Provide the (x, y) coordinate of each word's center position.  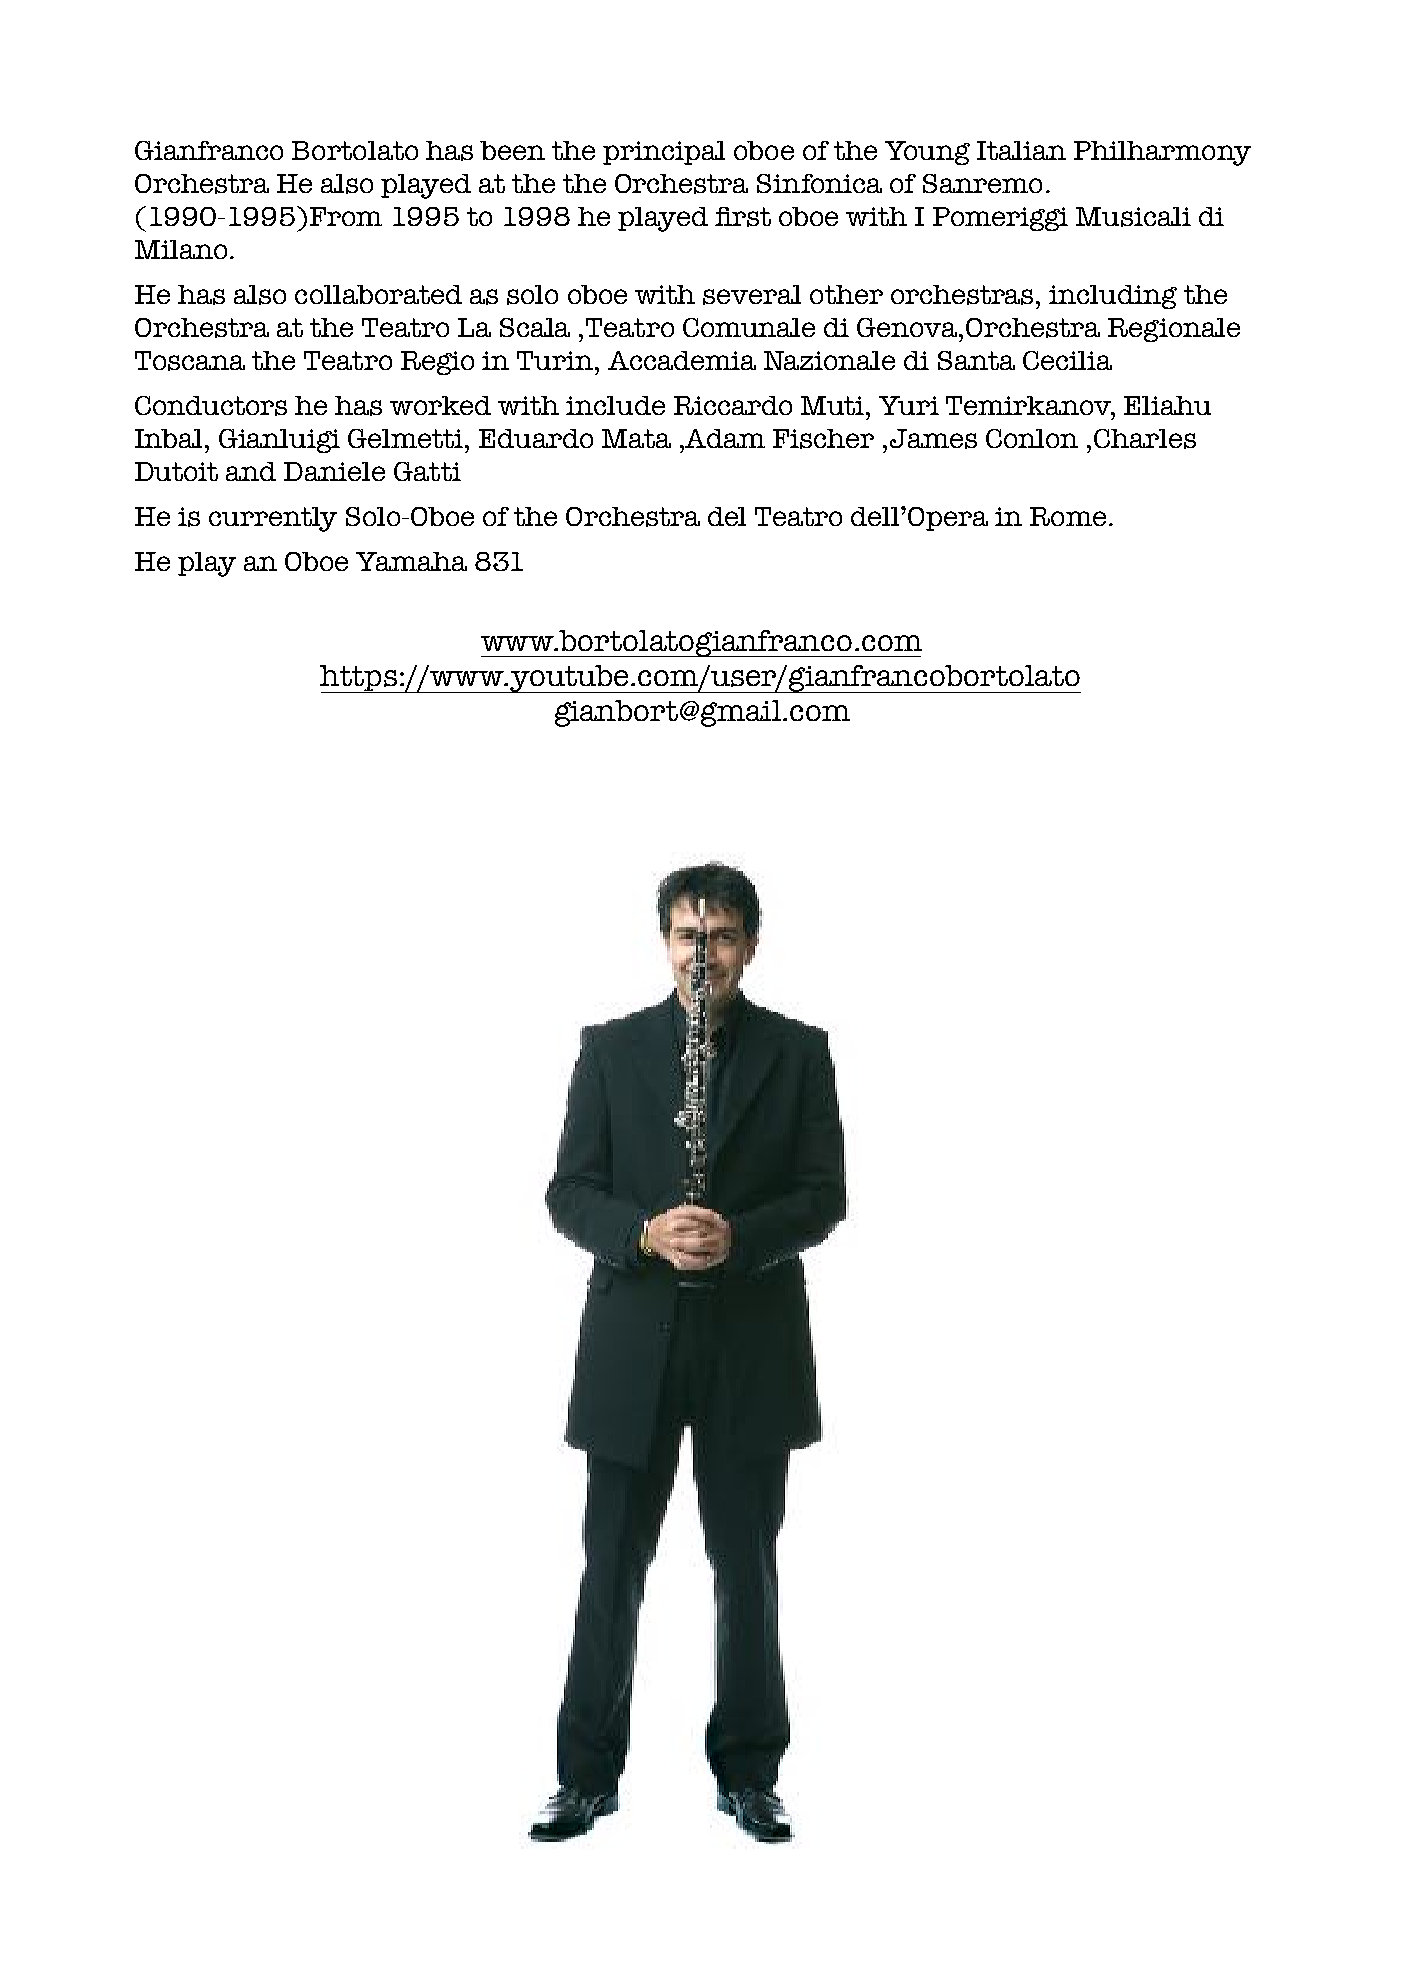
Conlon (1032, 438)
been (512, 150)
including (1113, 297)
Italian (1021, 150)
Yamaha (411, 561)
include (615, 405)
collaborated (378, 294)
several (752, 295)
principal (664, 153)
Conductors (211, 406)
